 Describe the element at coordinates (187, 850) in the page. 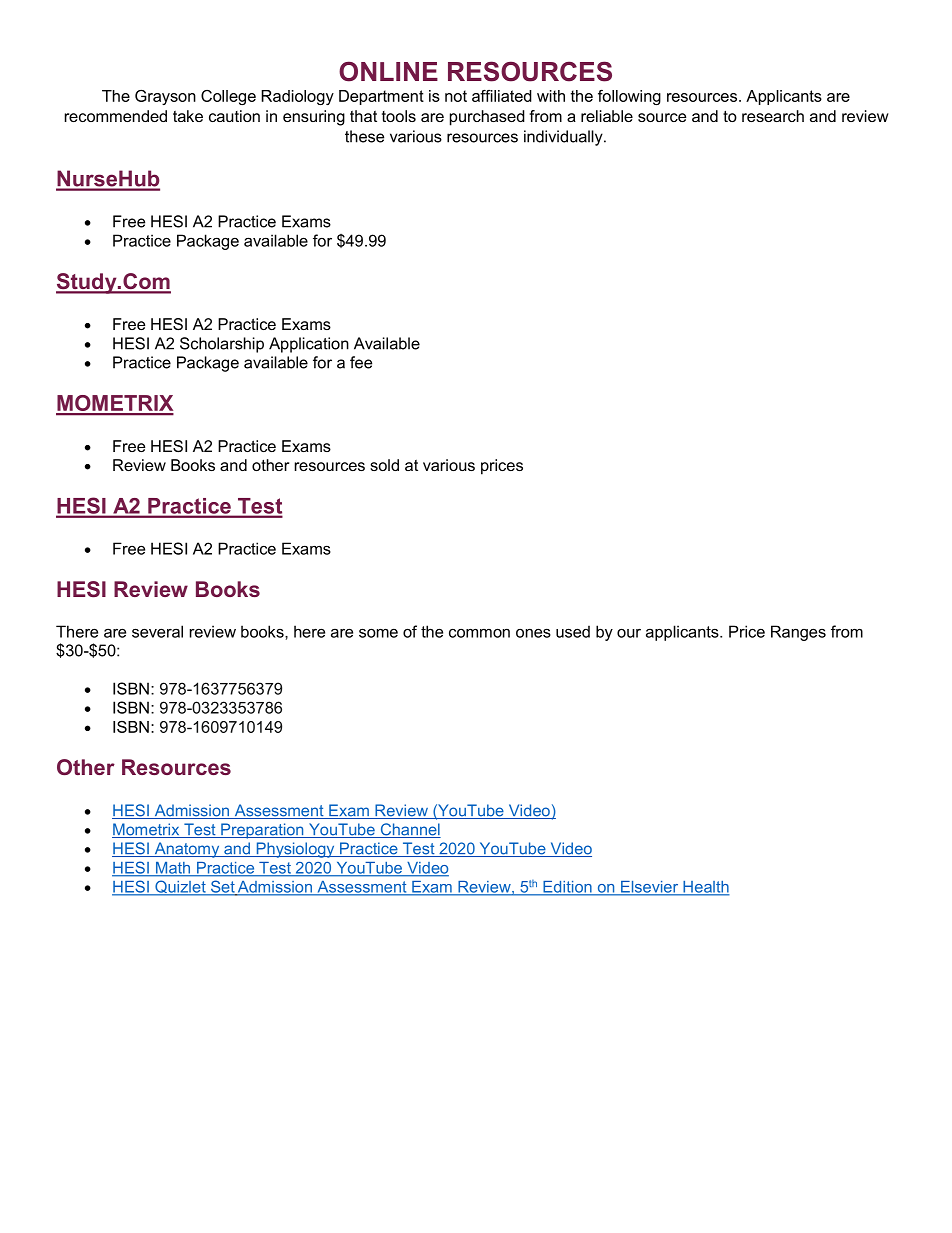

I see `Anatomy` at that location.
